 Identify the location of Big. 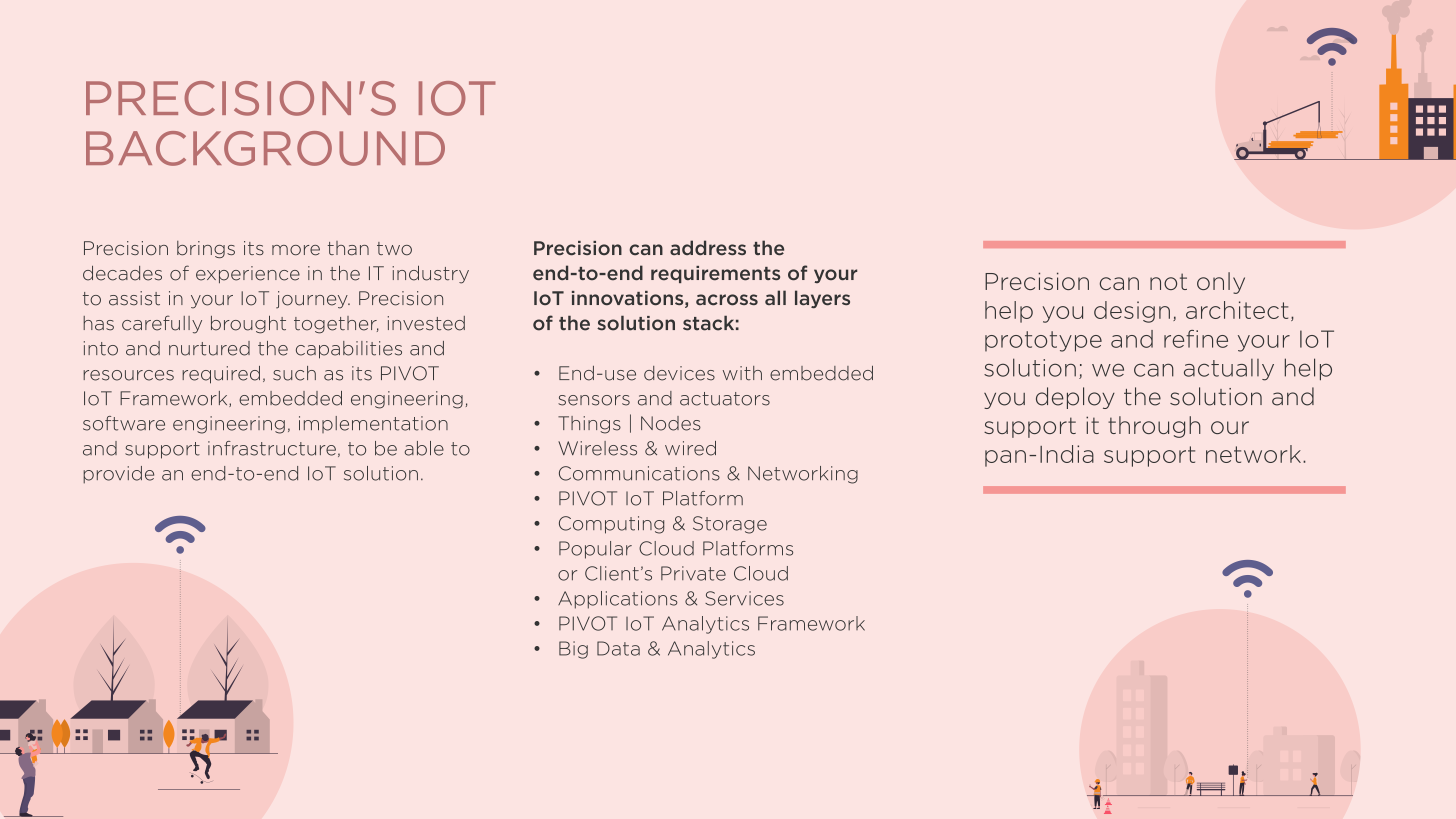
(573, 650).
